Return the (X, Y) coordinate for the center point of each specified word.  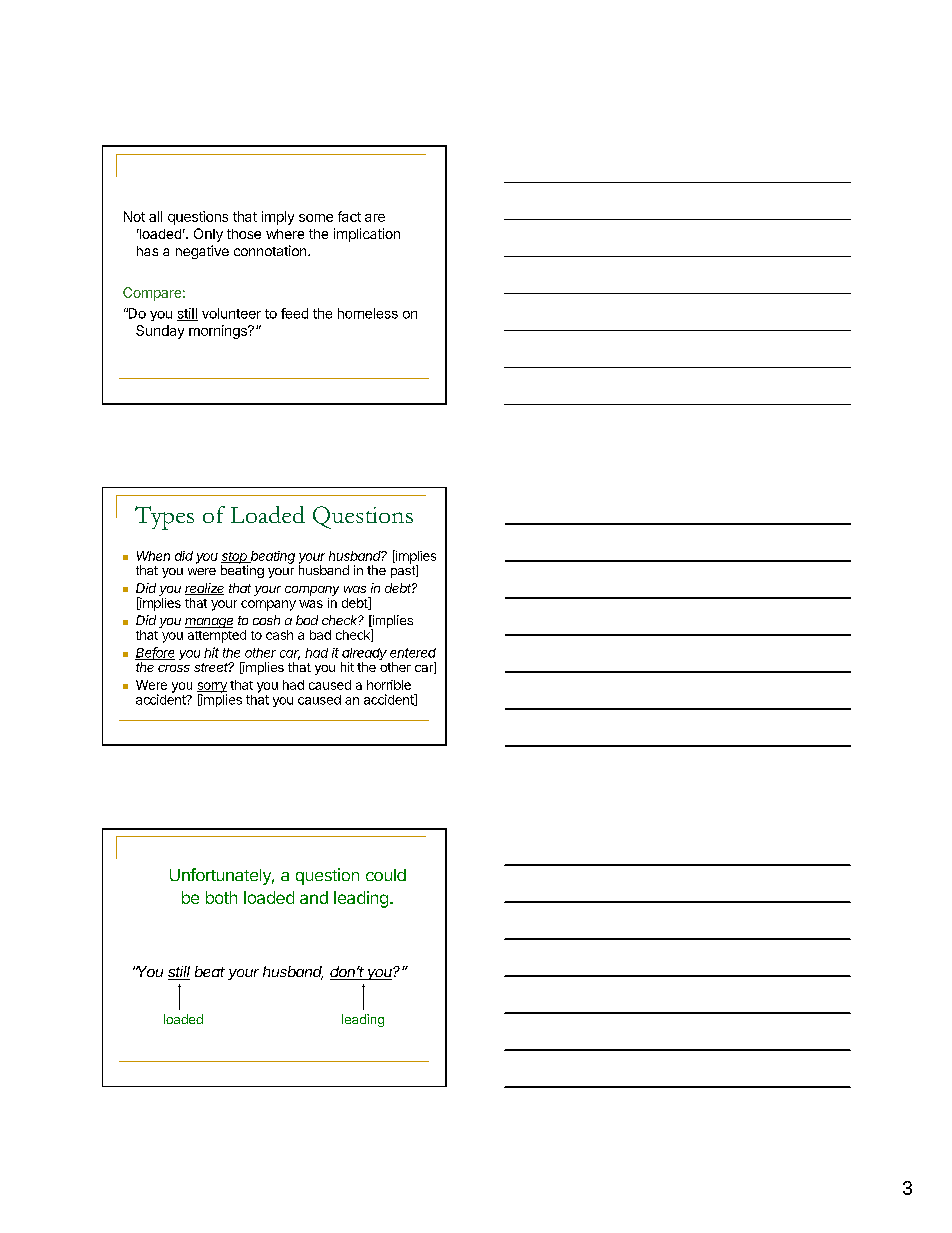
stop (235, 559)
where (285, 234)
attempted (217, 636)
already (364, 655)
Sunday (160, 332)
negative (202, 252)
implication (367, 235)
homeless (368, 313)
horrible (389, 685)
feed (294, 313)
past (404, 571)
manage (209, 623)
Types (164, 518)
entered (413, 653)
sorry (212, 688)
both (221, 897)
